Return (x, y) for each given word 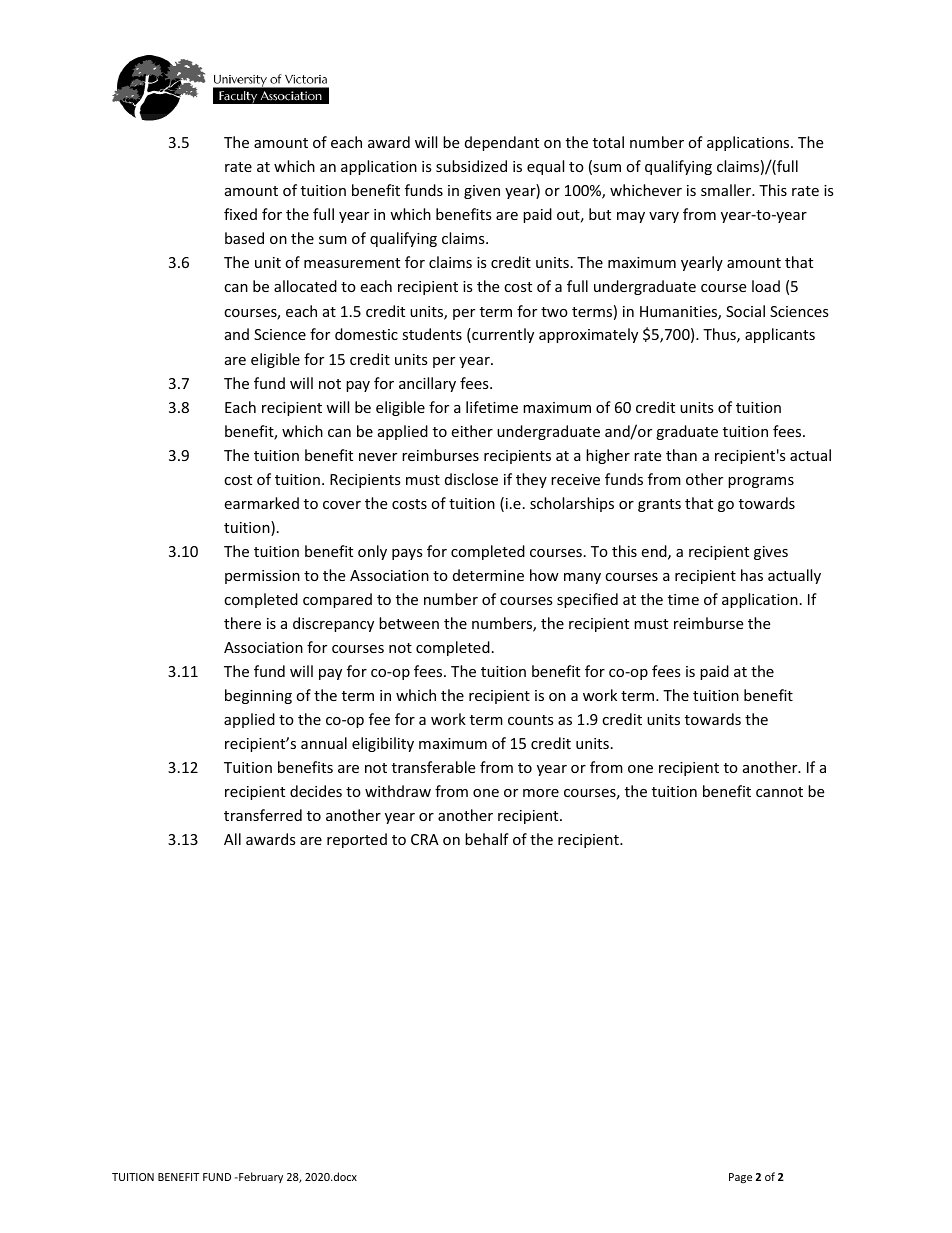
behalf (487, 839)
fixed (240, 214)
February (260, 1177)
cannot (779, 792)
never (378, 457)
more (541, 793)
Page (740, 1178)
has (752, 575)
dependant (502, 143)
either (472, 431)
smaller (727, 190)
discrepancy (333, 624)
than (681, 455)
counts (531, 720)
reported (357, 840)
